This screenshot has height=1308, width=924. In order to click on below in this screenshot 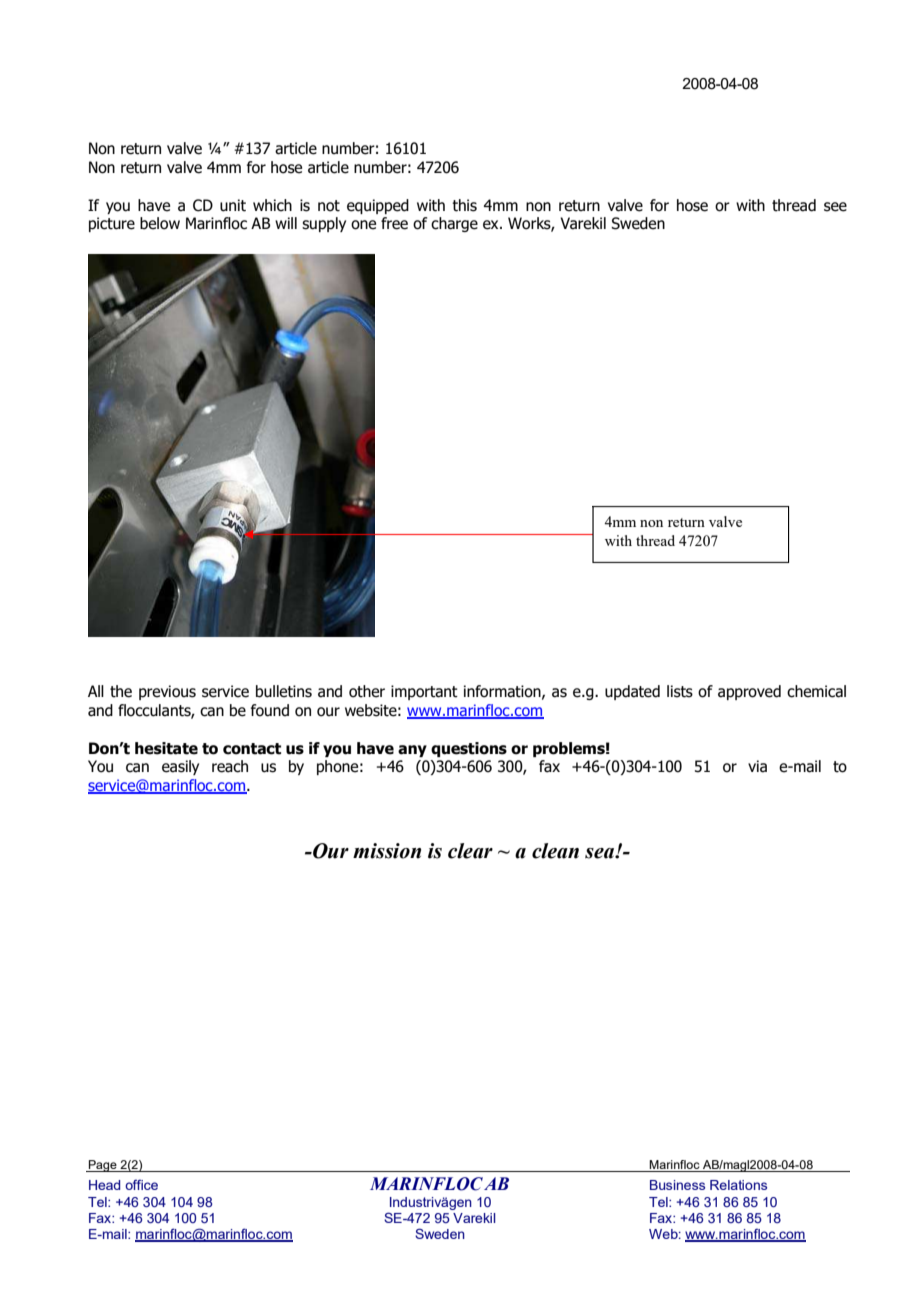, I will do `click(160, 223)`.
